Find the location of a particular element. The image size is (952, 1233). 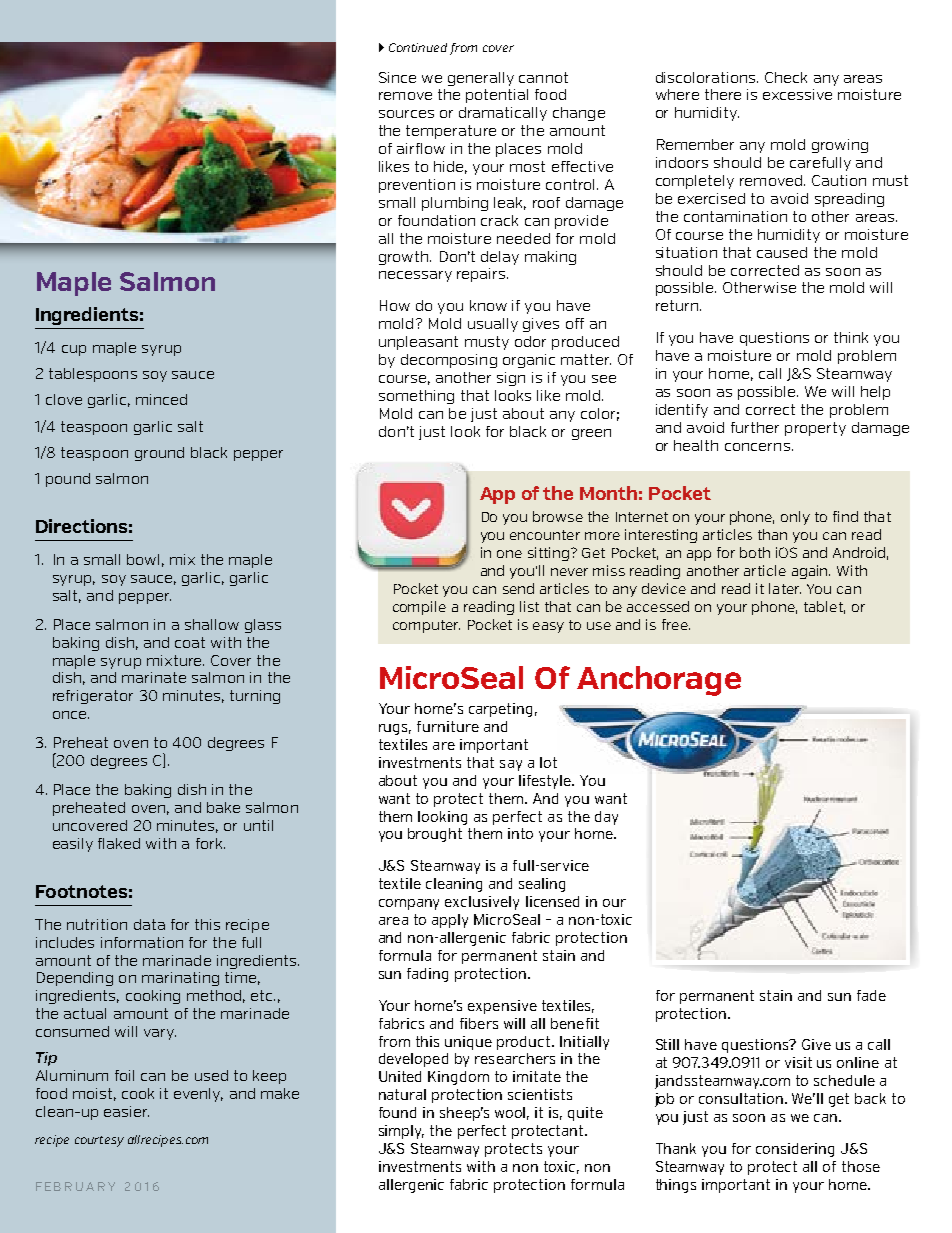

generally is located at coordinates (481, 79).
